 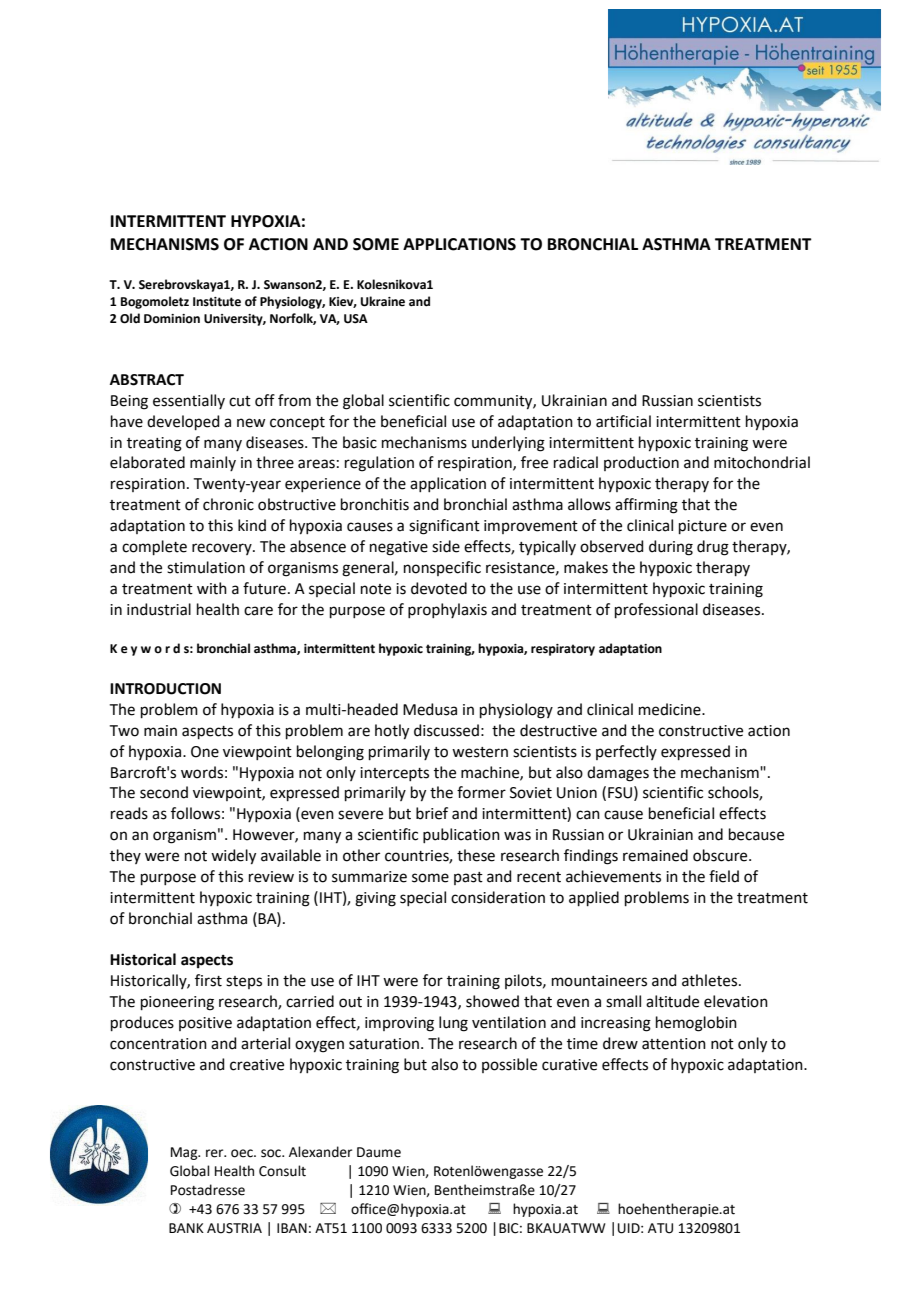 What do you see at coordinates (696, 1024) in the document?
I see `hemoglobin` at bounding box center [696, 1024].
